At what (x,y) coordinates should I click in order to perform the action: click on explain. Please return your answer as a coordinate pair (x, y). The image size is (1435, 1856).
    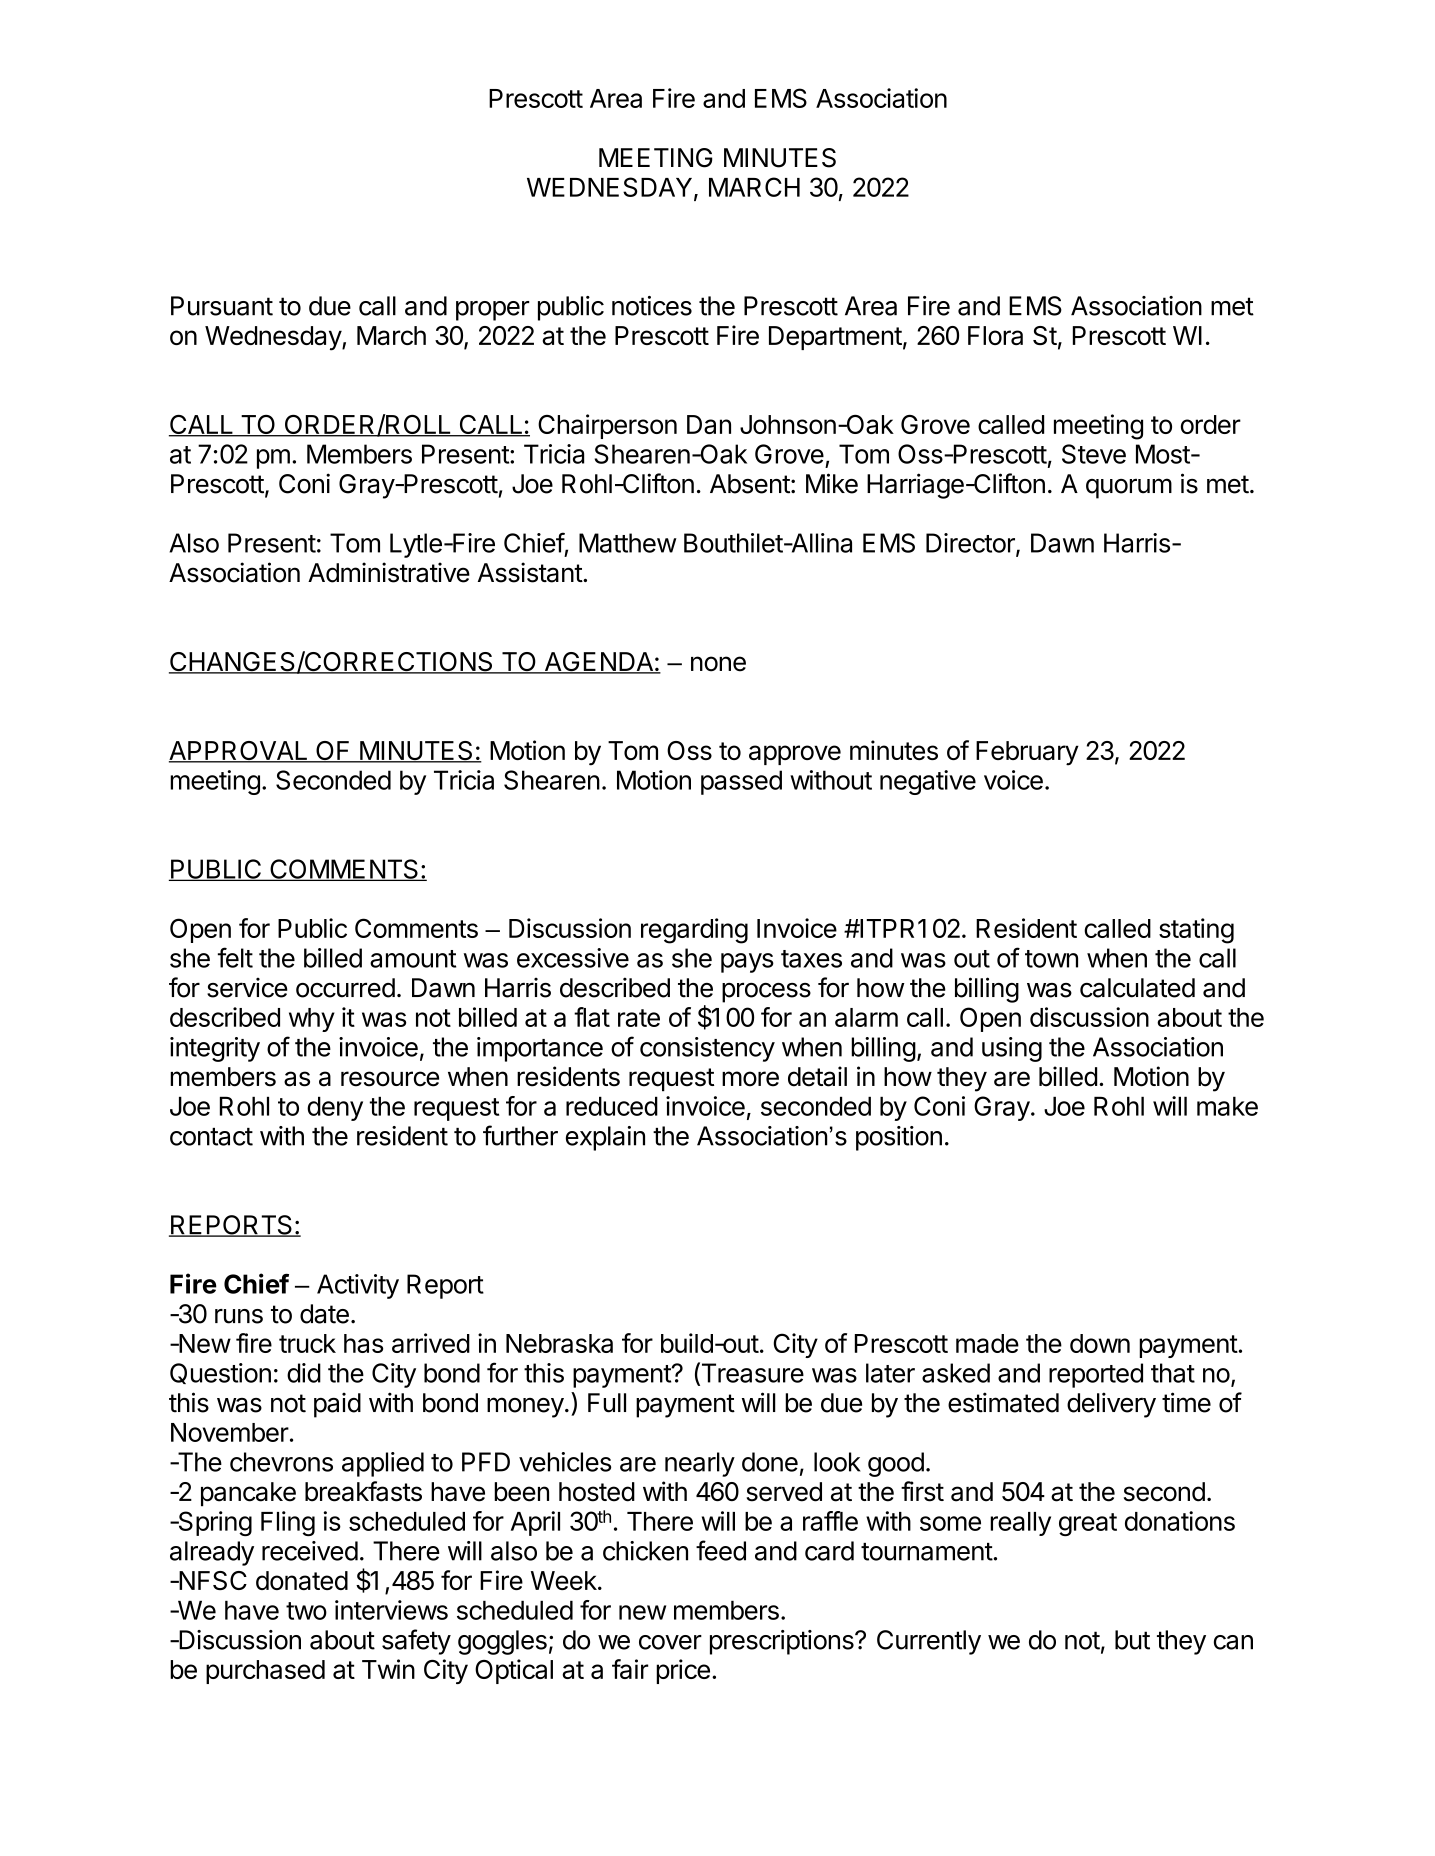
    Looking at the image, I should click on (605, 1138).
